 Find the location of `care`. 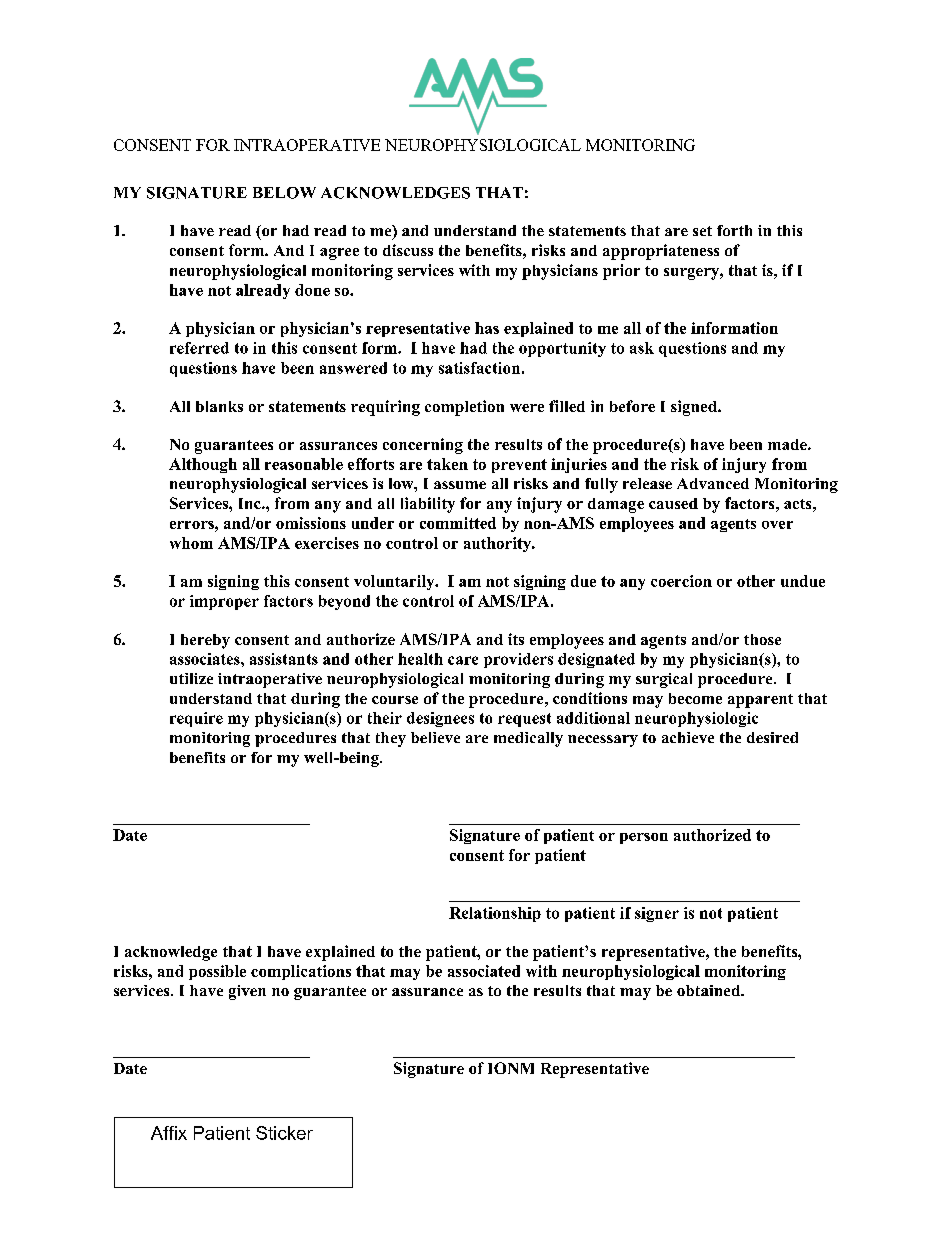

care is located at coordinates (463, 660).
